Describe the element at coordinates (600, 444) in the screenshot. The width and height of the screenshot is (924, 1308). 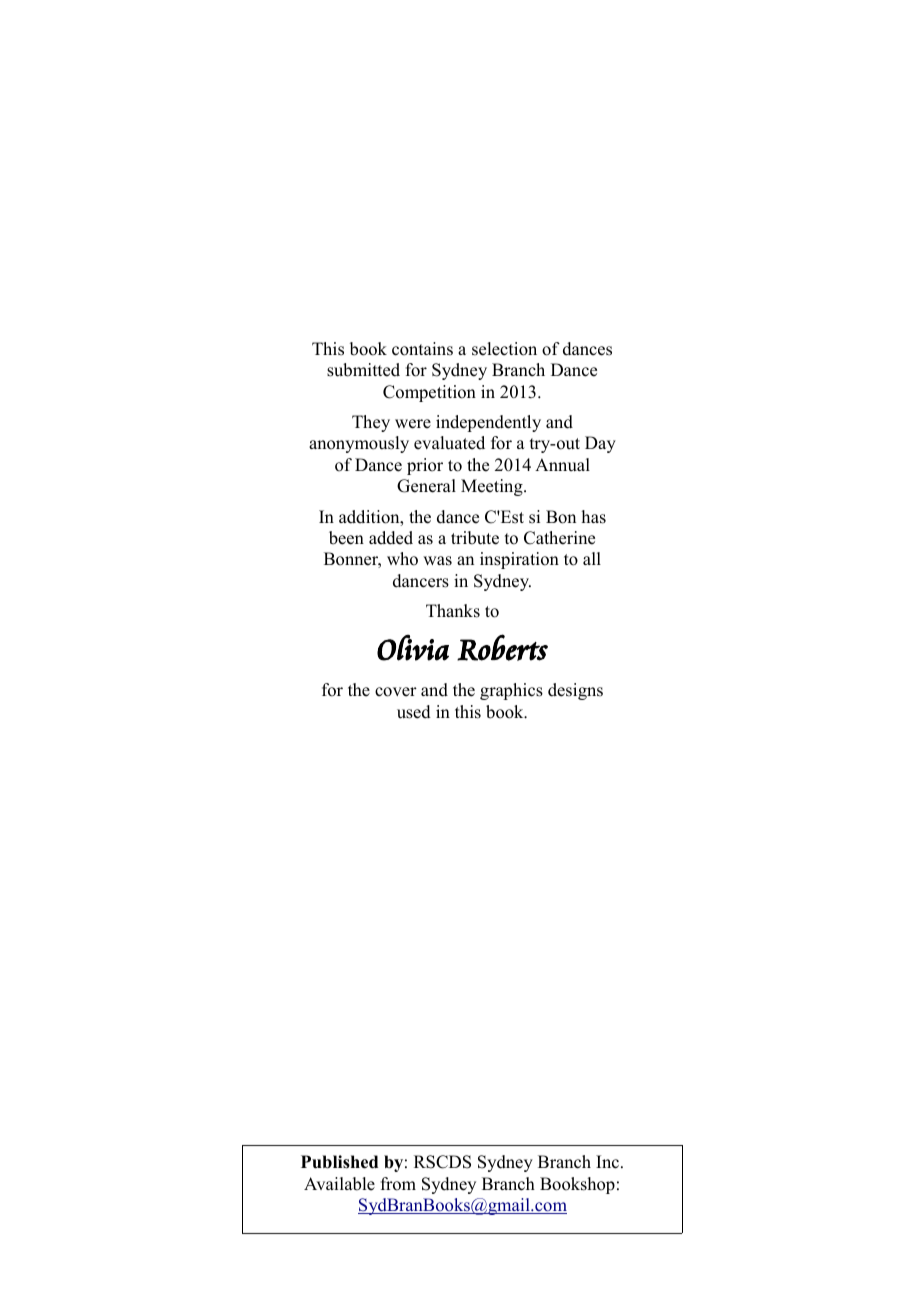
I see `Day` at that location.
